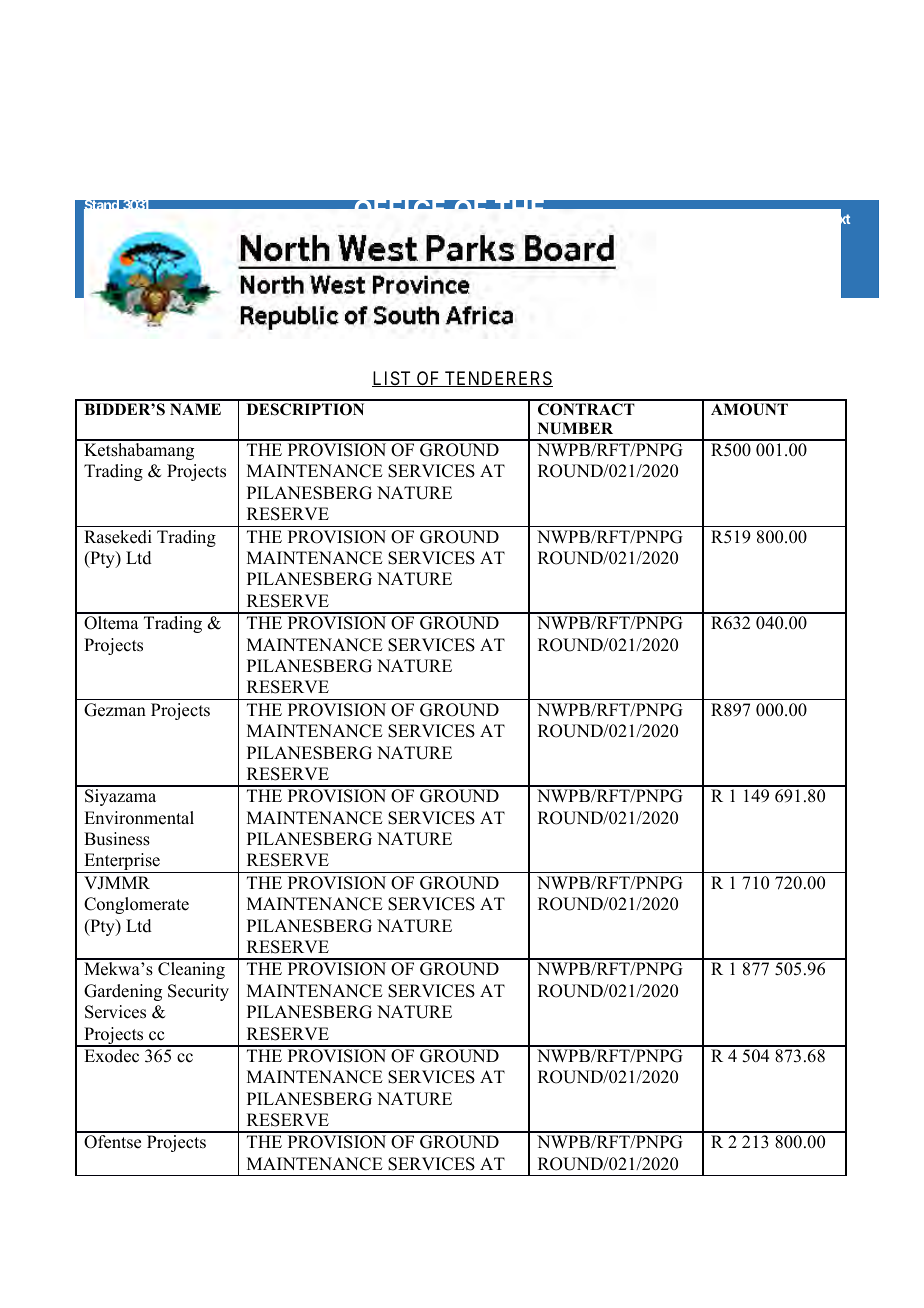 The image size is (924, 1308). Describe the element at coordinates (123, 992) in the screenshot. I see `Gardening` at that location.
